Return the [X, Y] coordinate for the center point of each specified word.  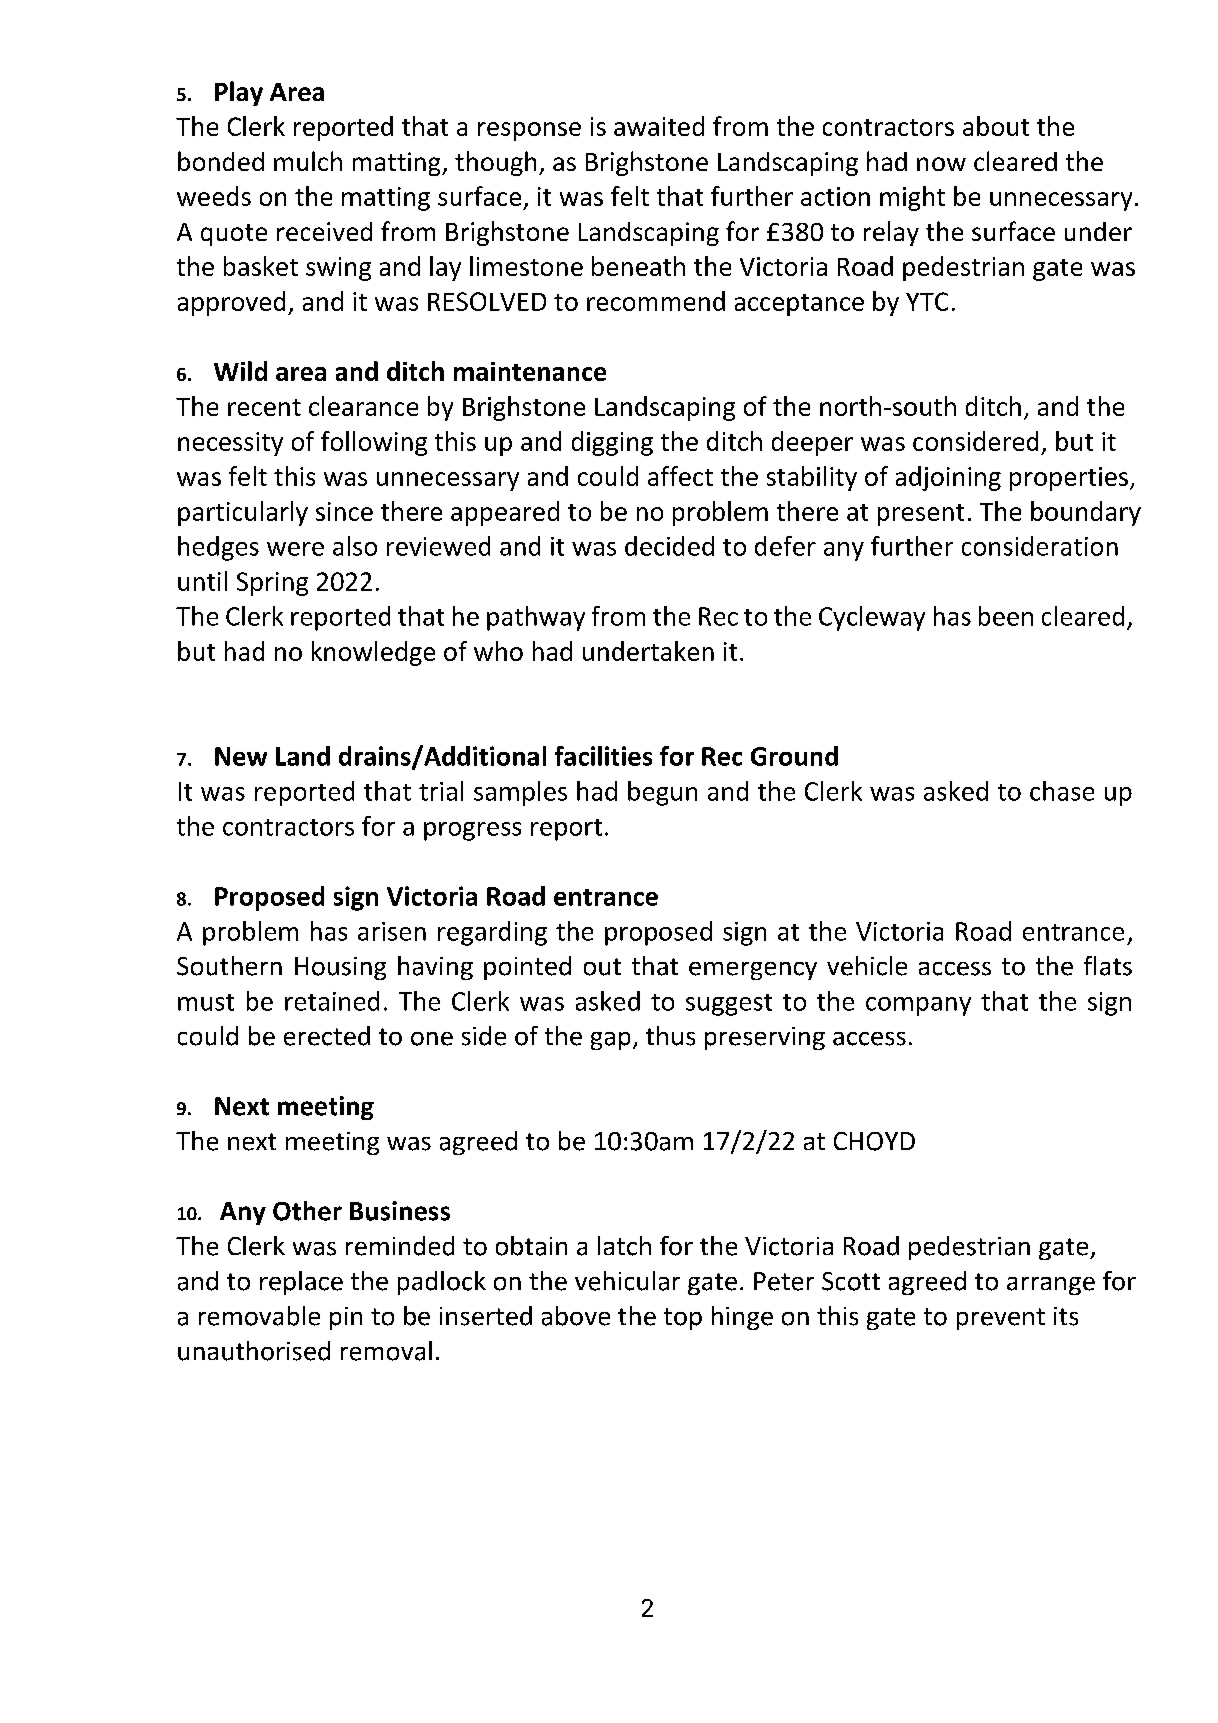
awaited [659, 126]
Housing [340, 968]
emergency [753, 971]
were [295, 549]
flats [1108, 966]
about [996, 126]
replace [301, 1283]
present [921, 515]
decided [669, 546]
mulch [308, 161]
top [683, 1319]
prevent [1001, 1319]
